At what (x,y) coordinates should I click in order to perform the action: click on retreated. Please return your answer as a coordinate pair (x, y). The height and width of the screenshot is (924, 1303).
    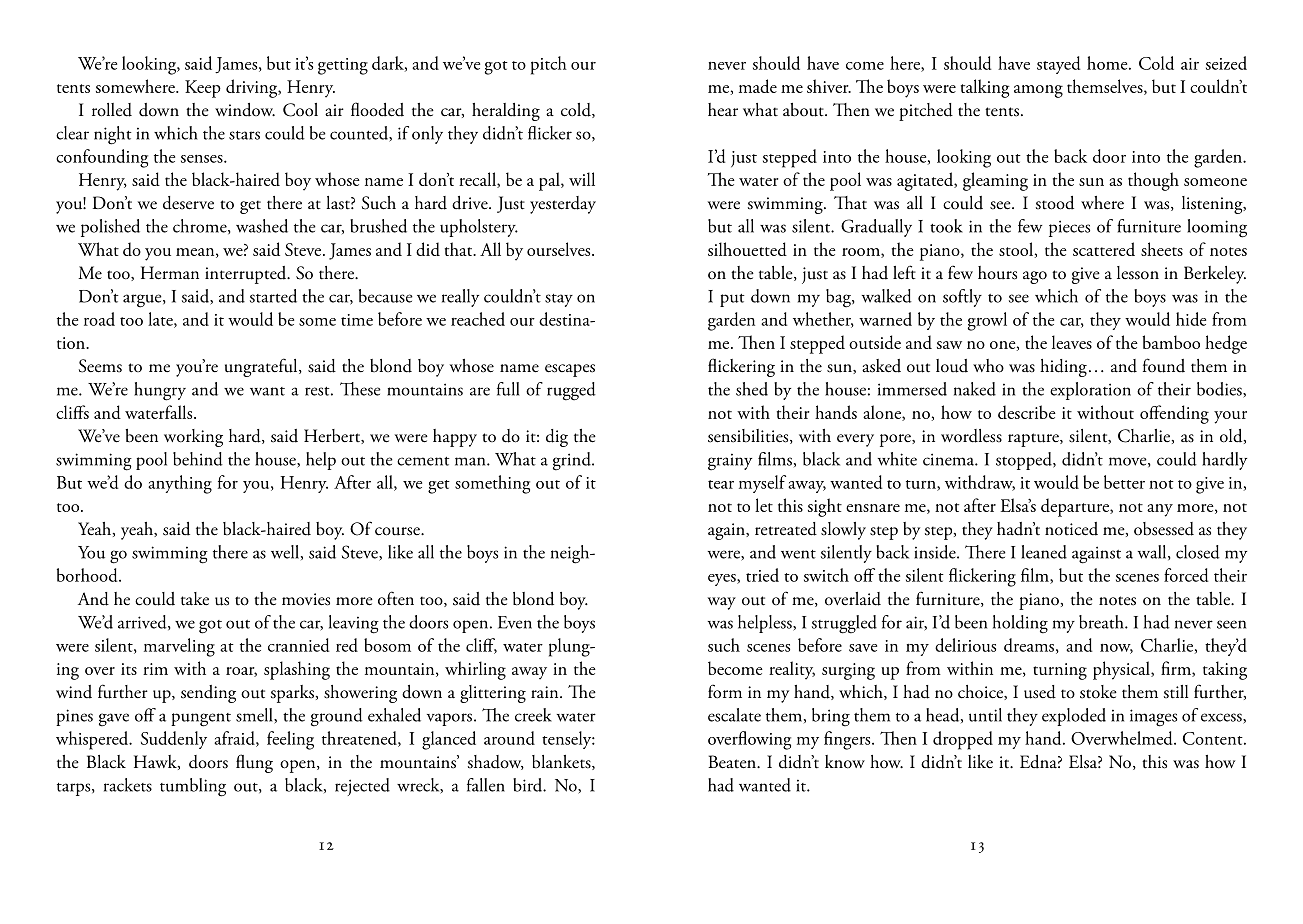
    Looking at the image, I should click on (786, 529).
